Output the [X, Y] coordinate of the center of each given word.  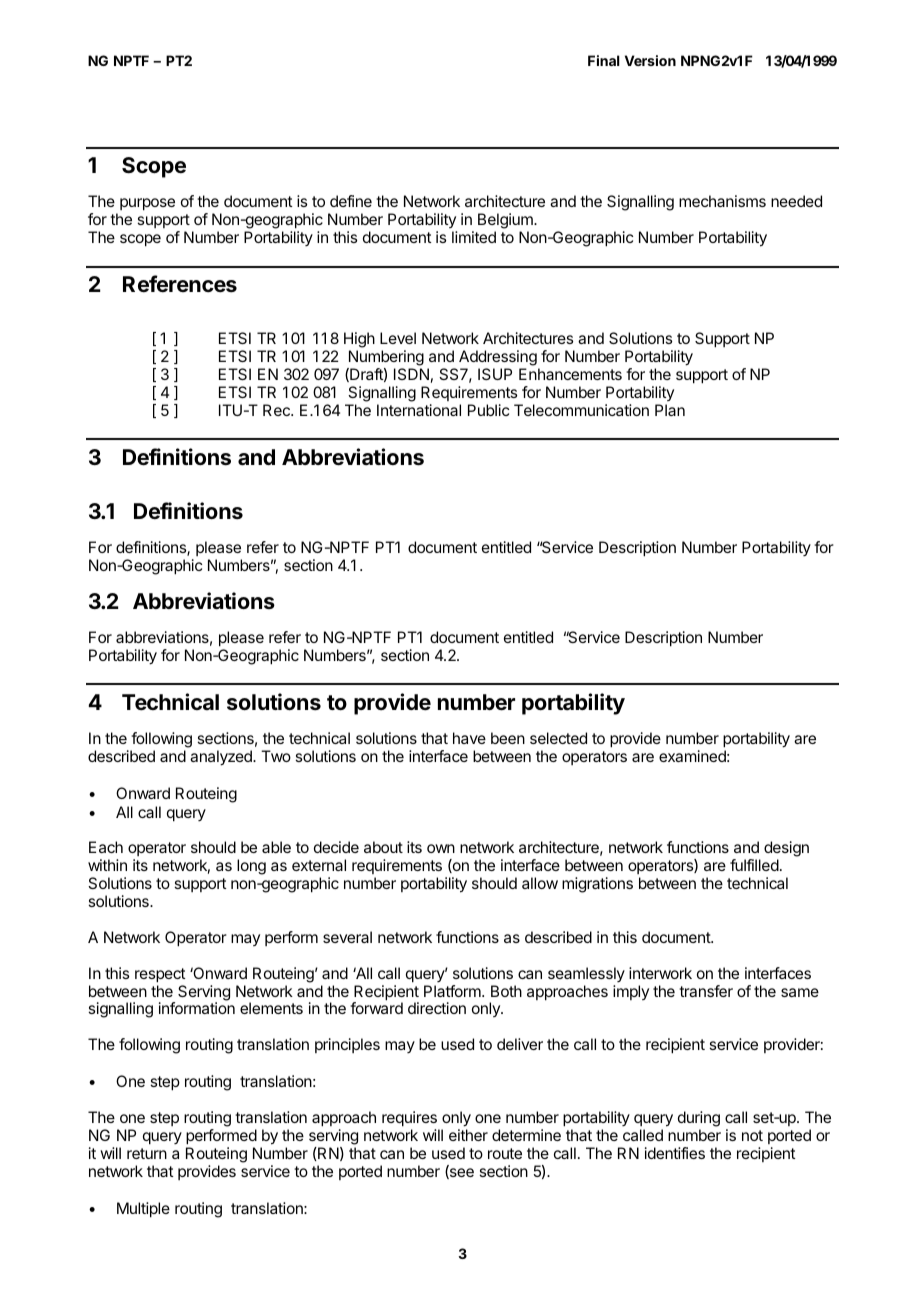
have [469, 738]
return [147, 1153]
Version [650, 60]
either [468, 1135]
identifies [675, 1153]
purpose [147, 204]
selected [558, 738]
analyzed [222, 758]
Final [604, 60]
